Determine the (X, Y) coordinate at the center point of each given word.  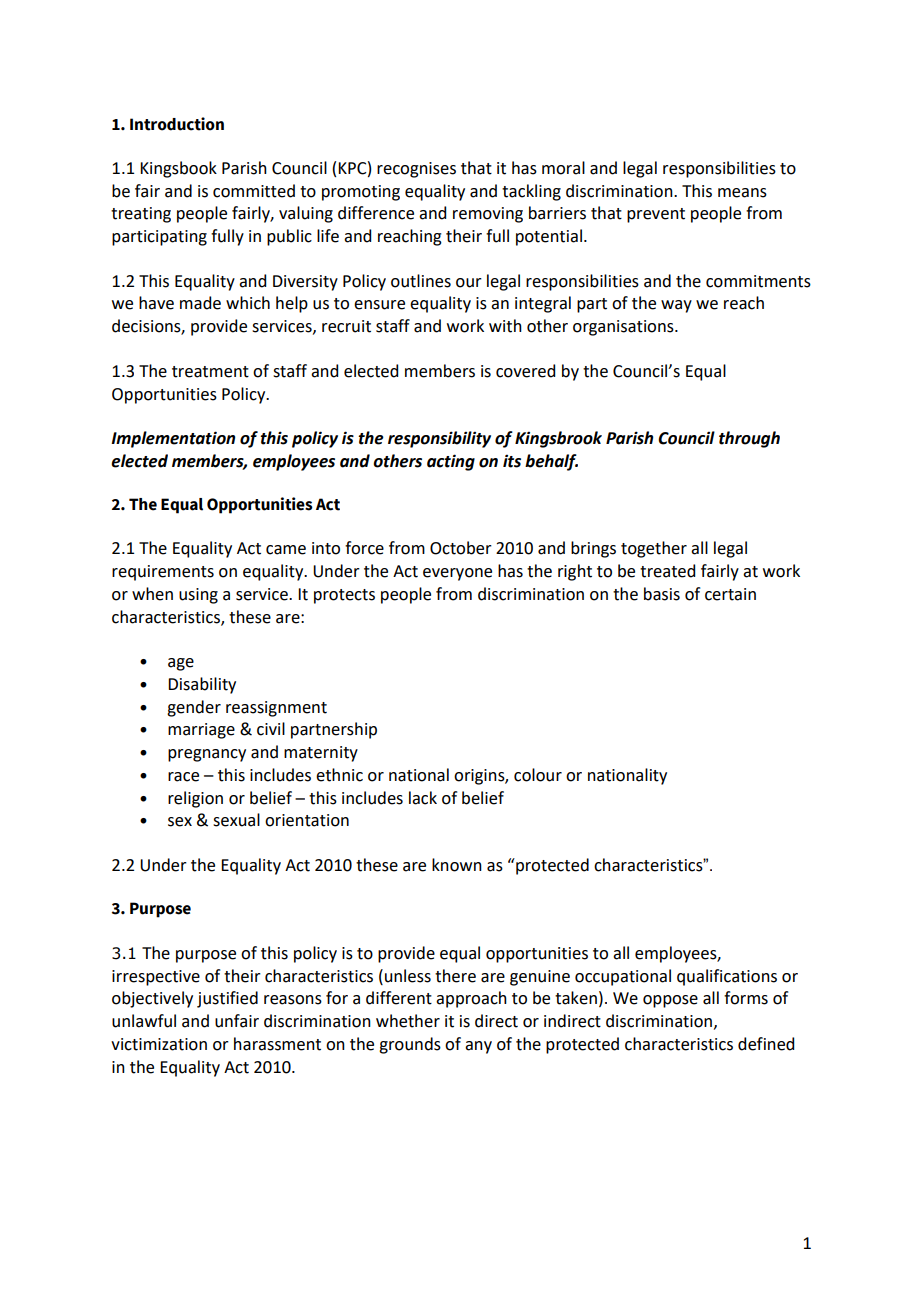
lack (423, 798)
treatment (210, 372)
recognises (416, 170)
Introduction (177, 124)
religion (195, 799)
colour (538, 775)
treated (667, 571)
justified (227, 999)
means (742, 193)
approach (471, 999)
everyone (457, 574)
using (198, 596)
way (676, 306)
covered (525, 371)
